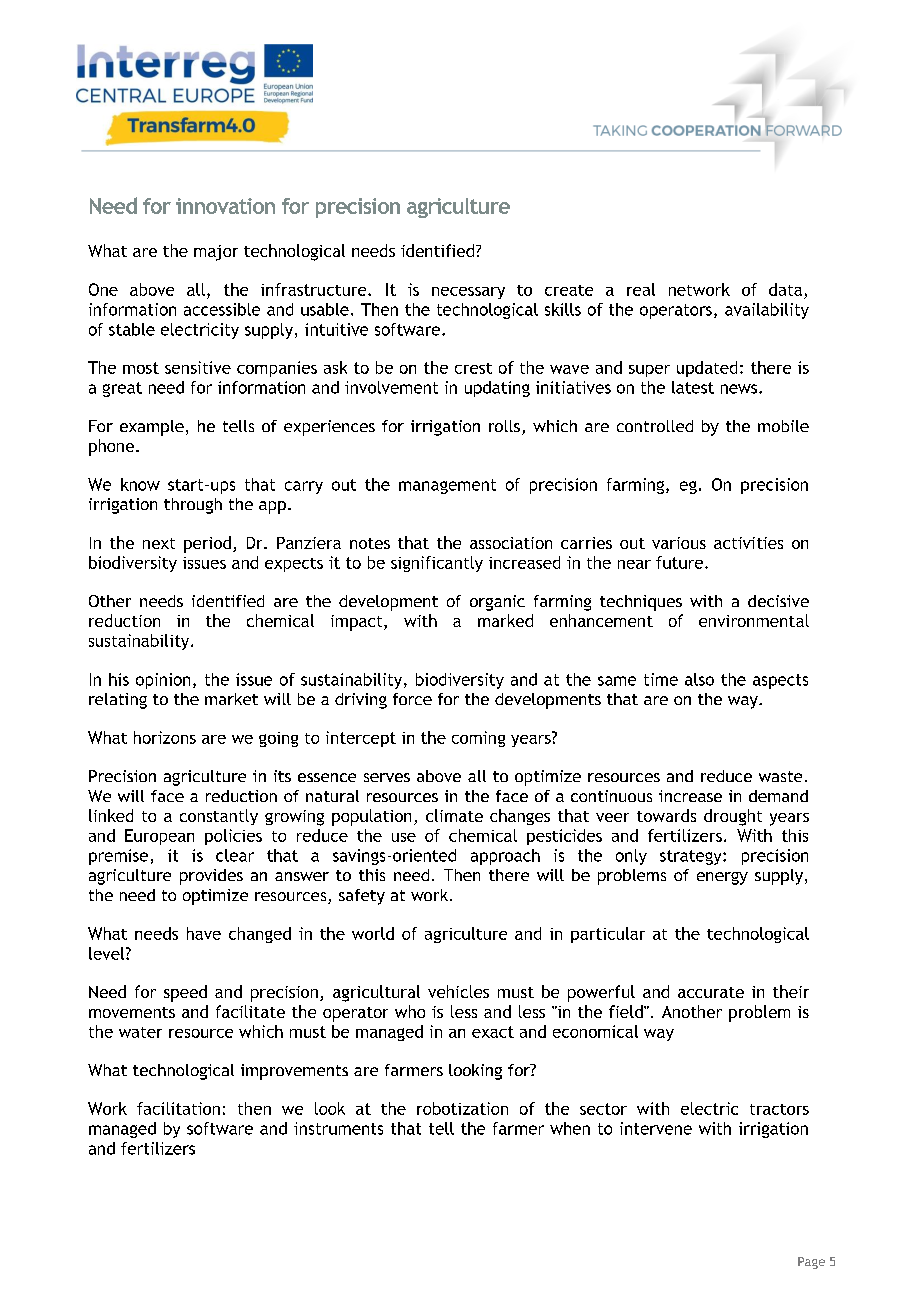 The image size is (924, 1308). What do you see at coordinates (478, 739) in the page?
I see `coming` at bounding box center [478, 739].
